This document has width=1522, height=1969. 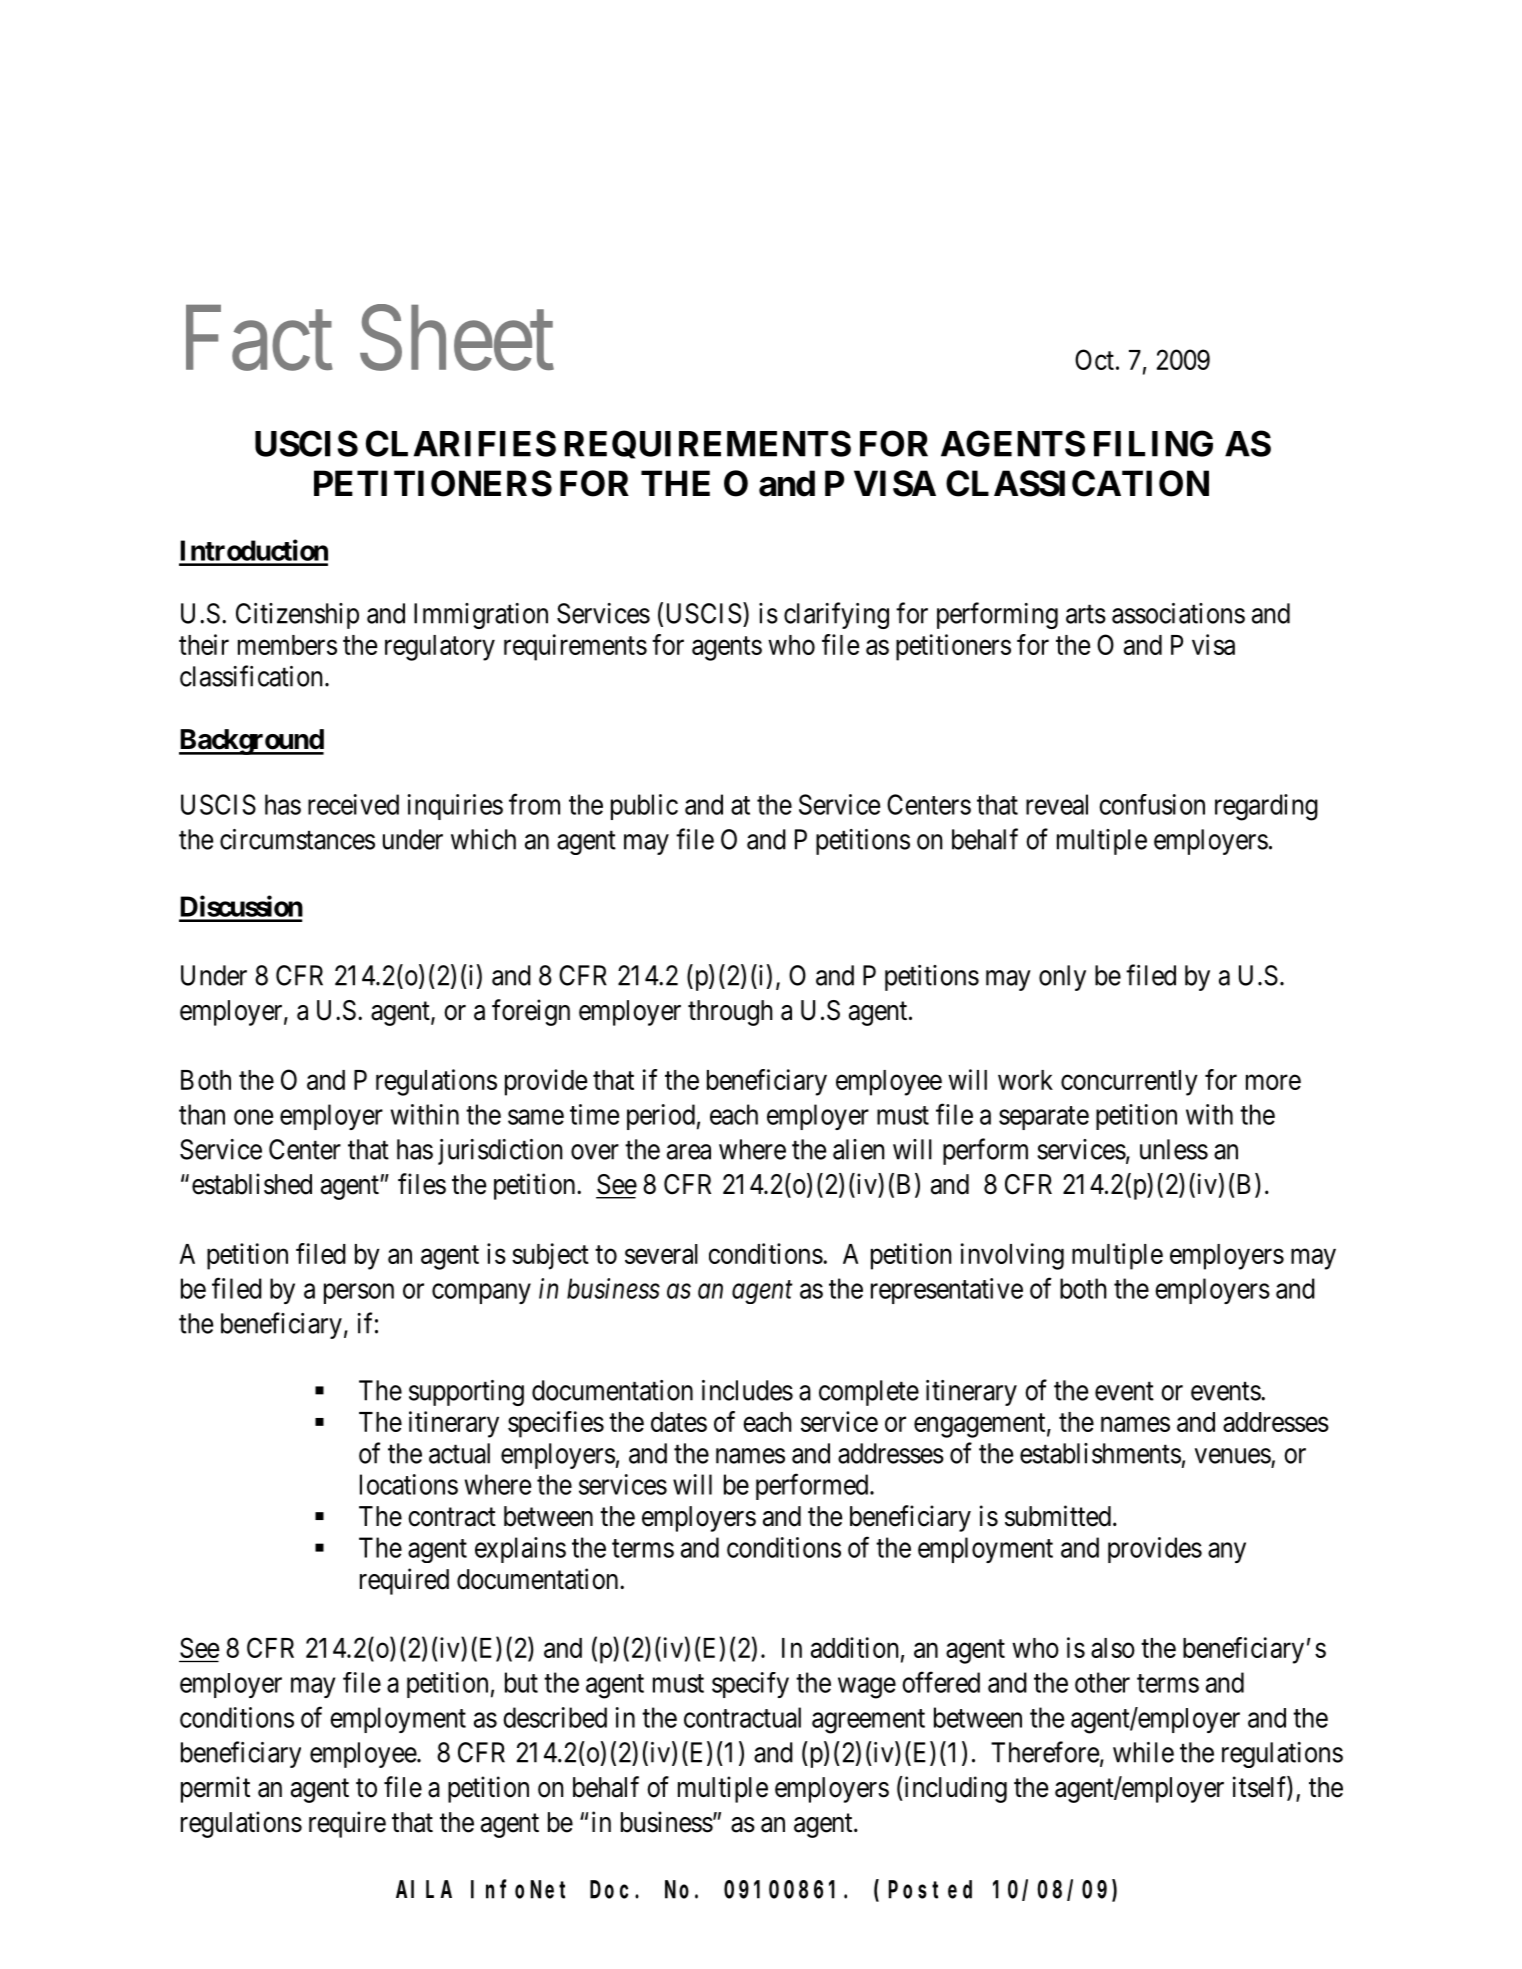 I want to click on Sheet, so click(x=457, y=338).
